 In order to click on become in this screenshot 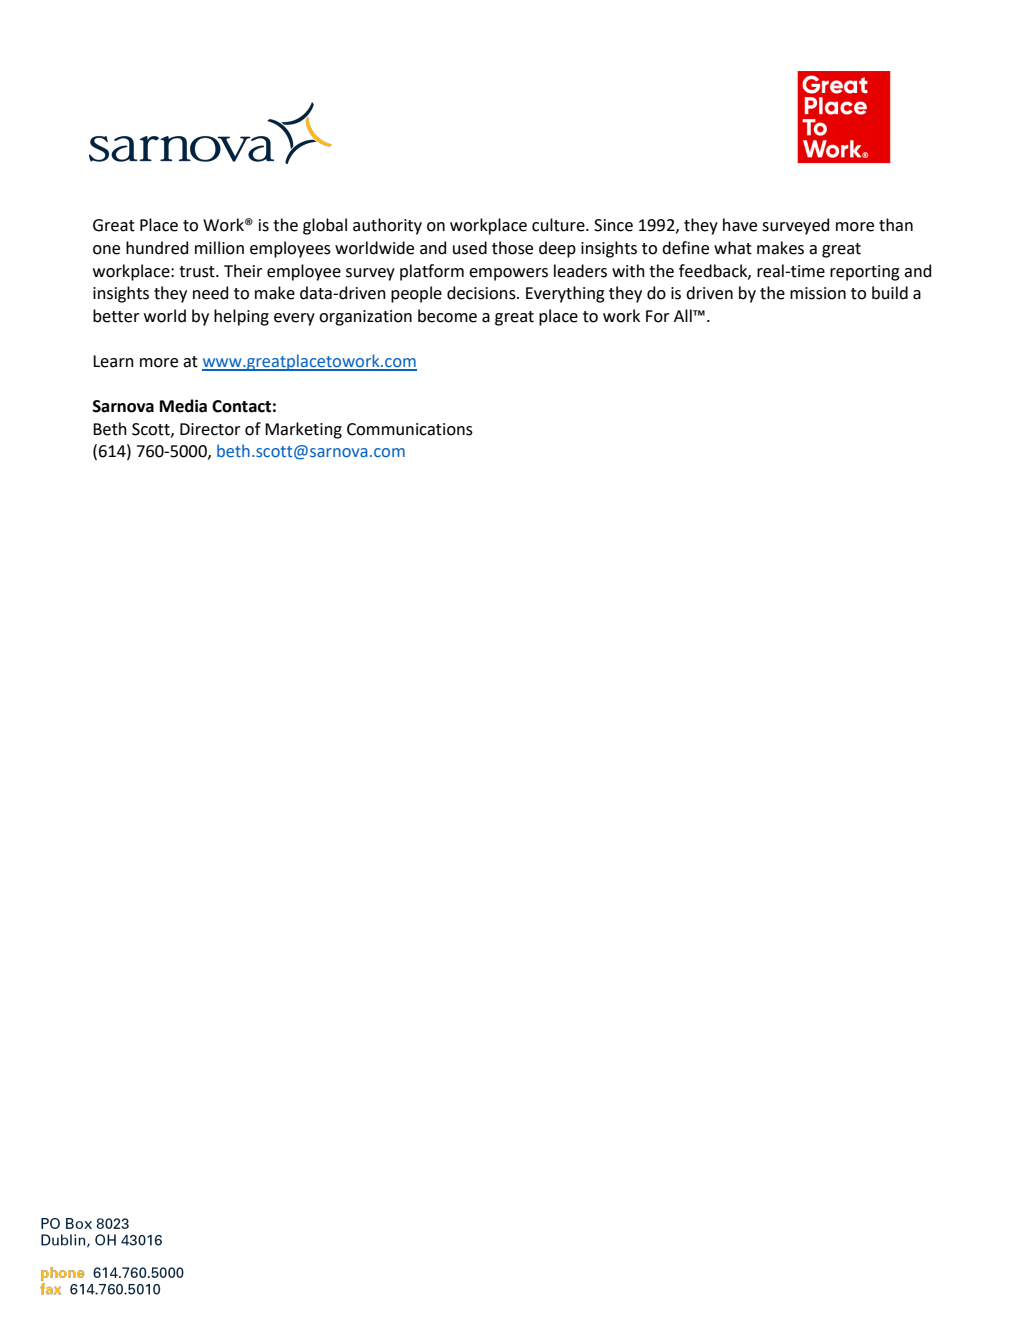, I will do `click(447, 316)`.
